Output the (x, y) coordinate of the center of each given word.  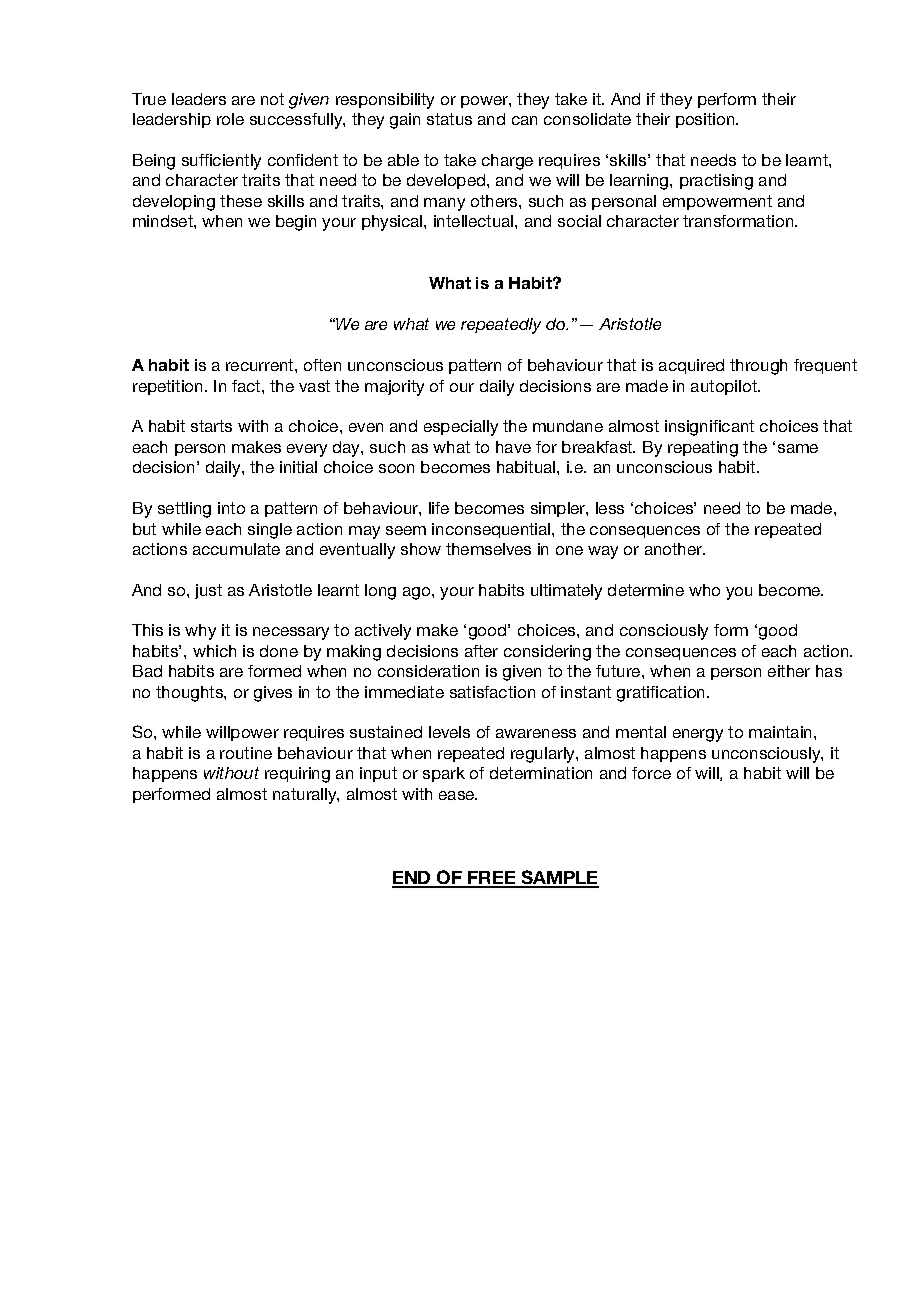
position (706, 120)
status (449, 119)
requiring (297, 775)
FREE (492, 879)
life (439, 508)
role (230, 119)
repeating (703, 449)
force (651, 773)
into (231, 508)
